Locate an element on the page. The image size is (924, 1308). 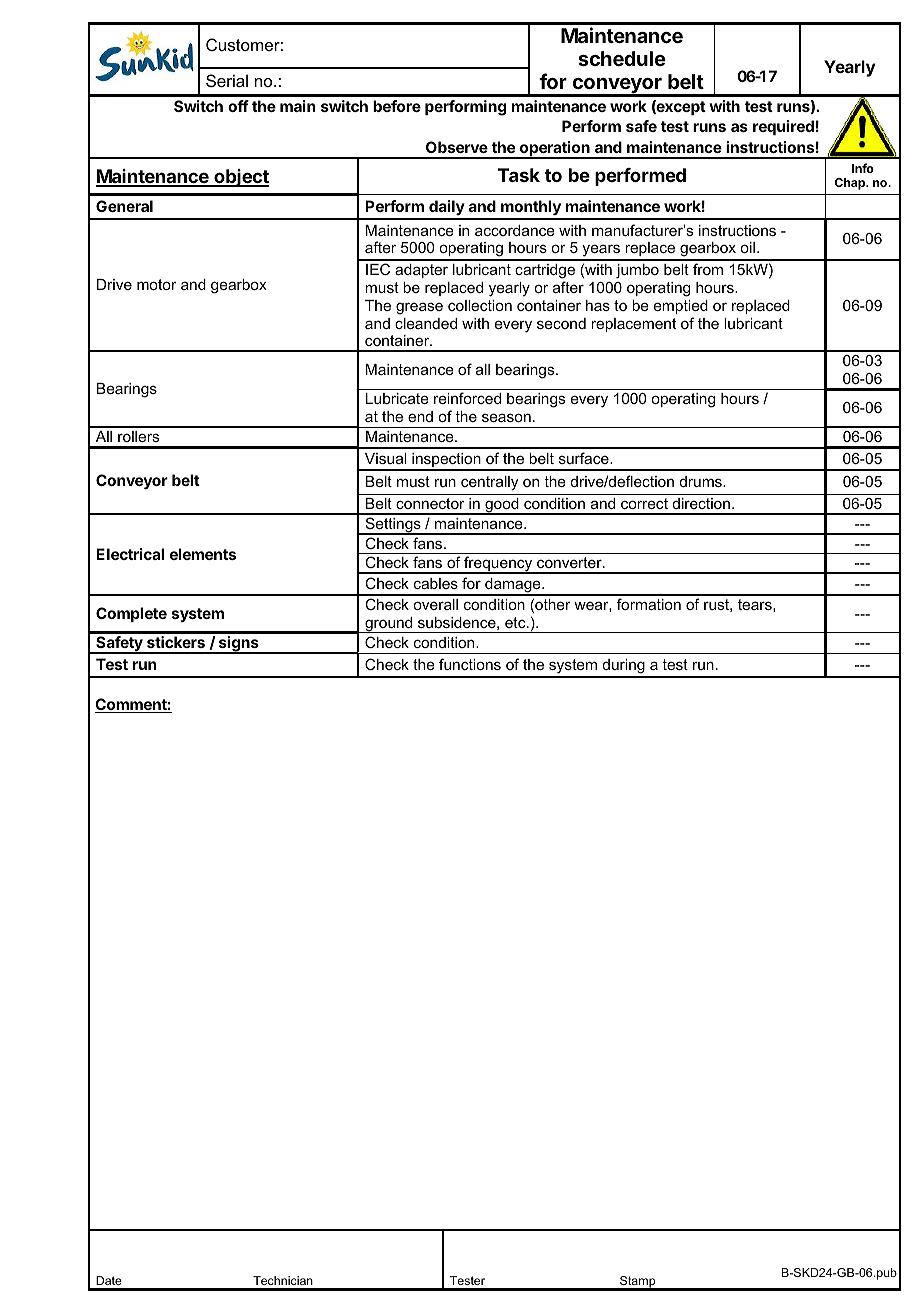
good is located at coordinates (502, 506).
